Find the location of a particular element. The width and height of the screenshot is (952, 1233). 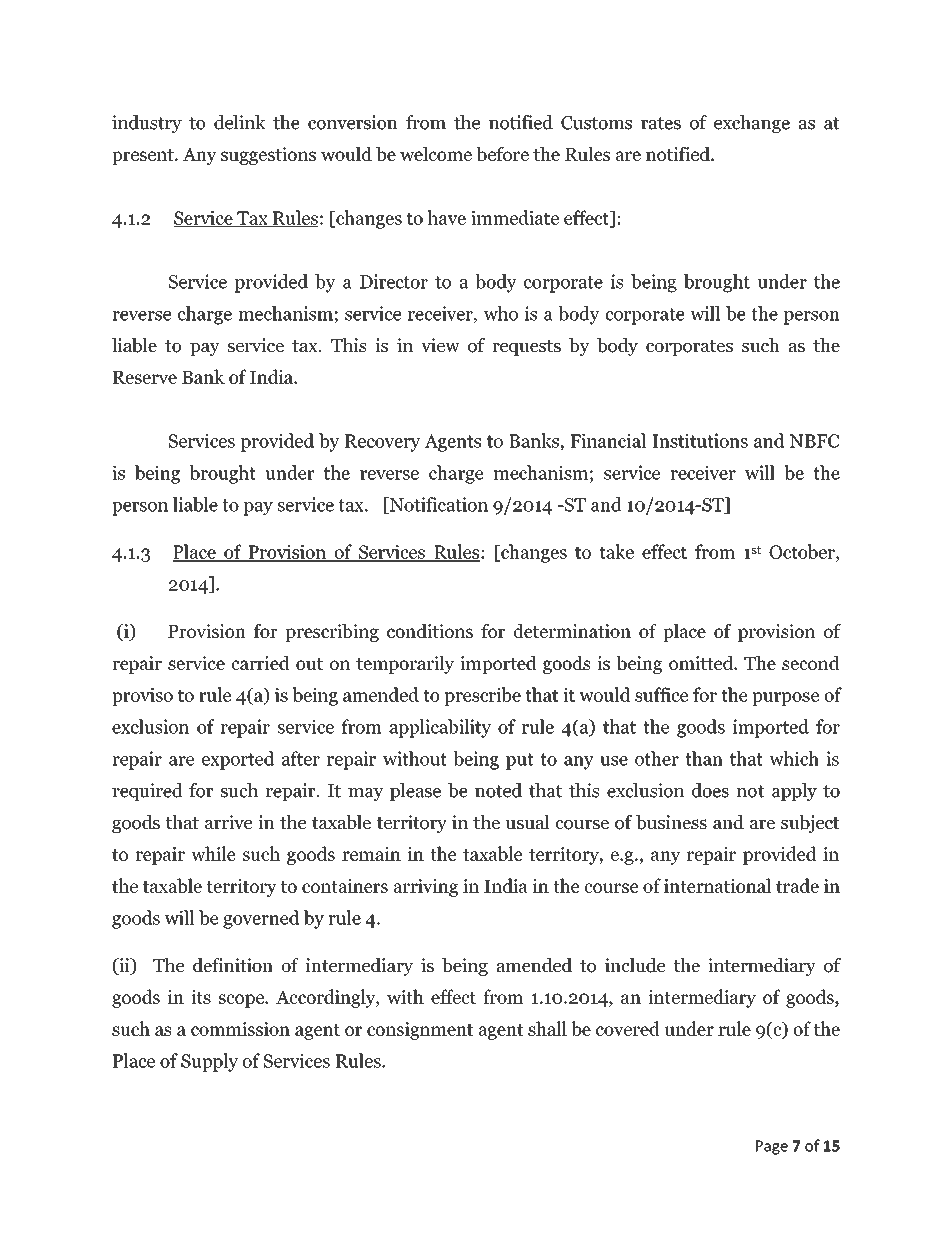

before is located at coordinates (502, 154).
